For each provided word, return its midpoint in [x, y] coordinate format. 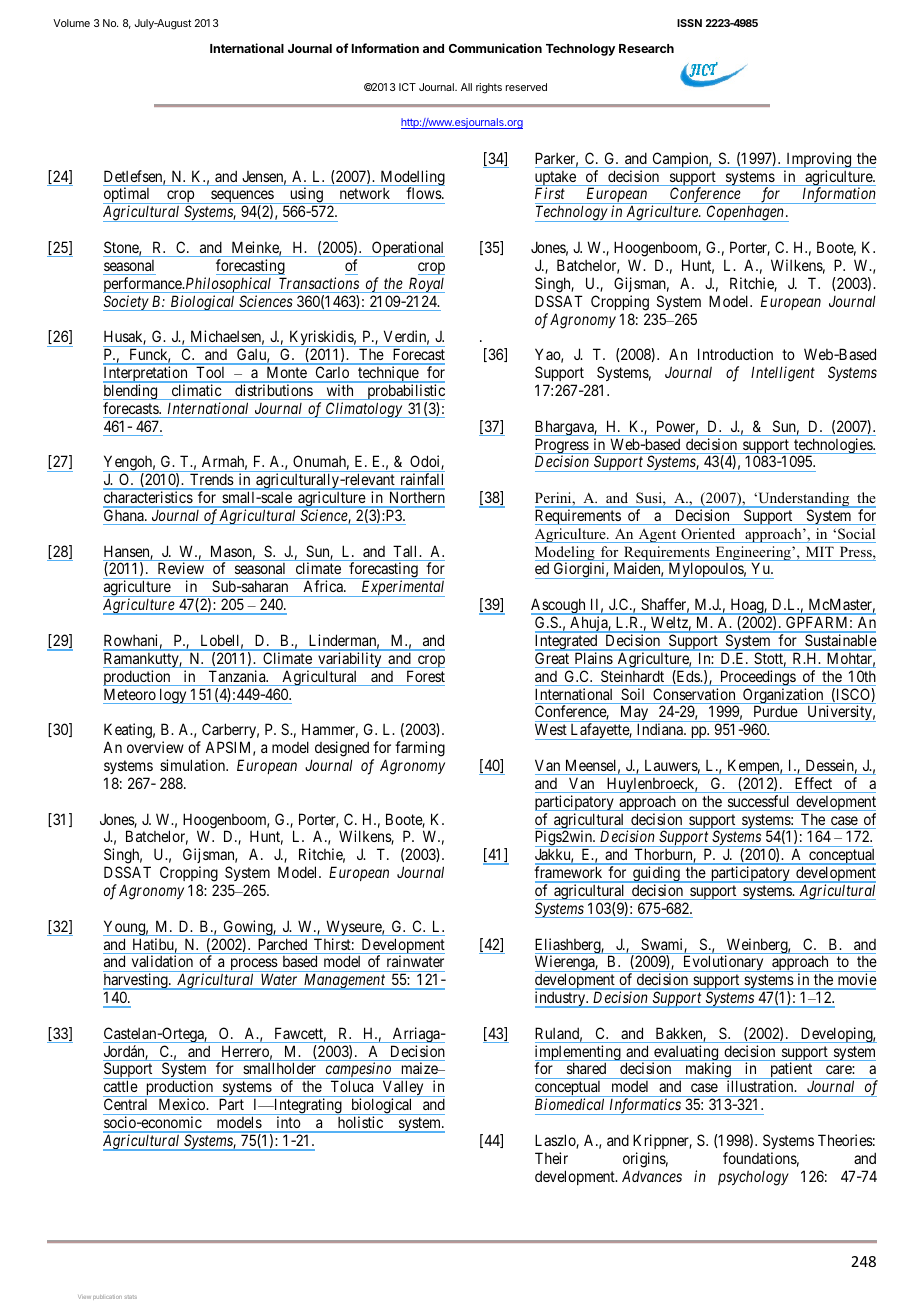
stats [130, 1297]
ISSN [689, 23]
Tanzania [238, 676]
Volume [71, 23]
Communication [495, 48]
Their [551, 1158]
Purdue [775, 711]
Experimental [402, 588]
